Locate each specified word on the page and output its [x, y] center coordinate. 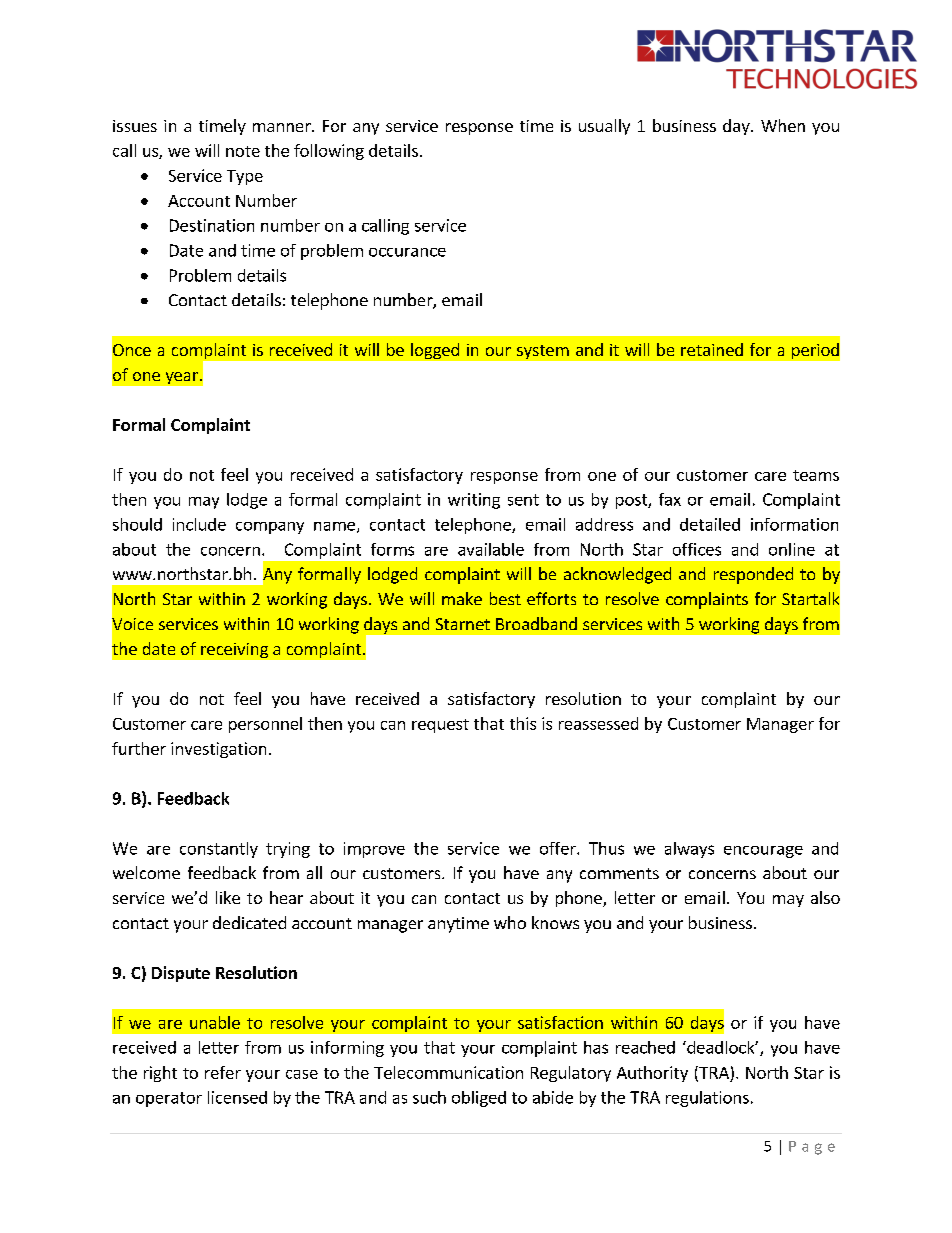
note [243, 151]
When [783, 125]
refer [223, 1072]
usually [604, 127]
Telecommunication [448, 1072]
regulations [707, 1099]
